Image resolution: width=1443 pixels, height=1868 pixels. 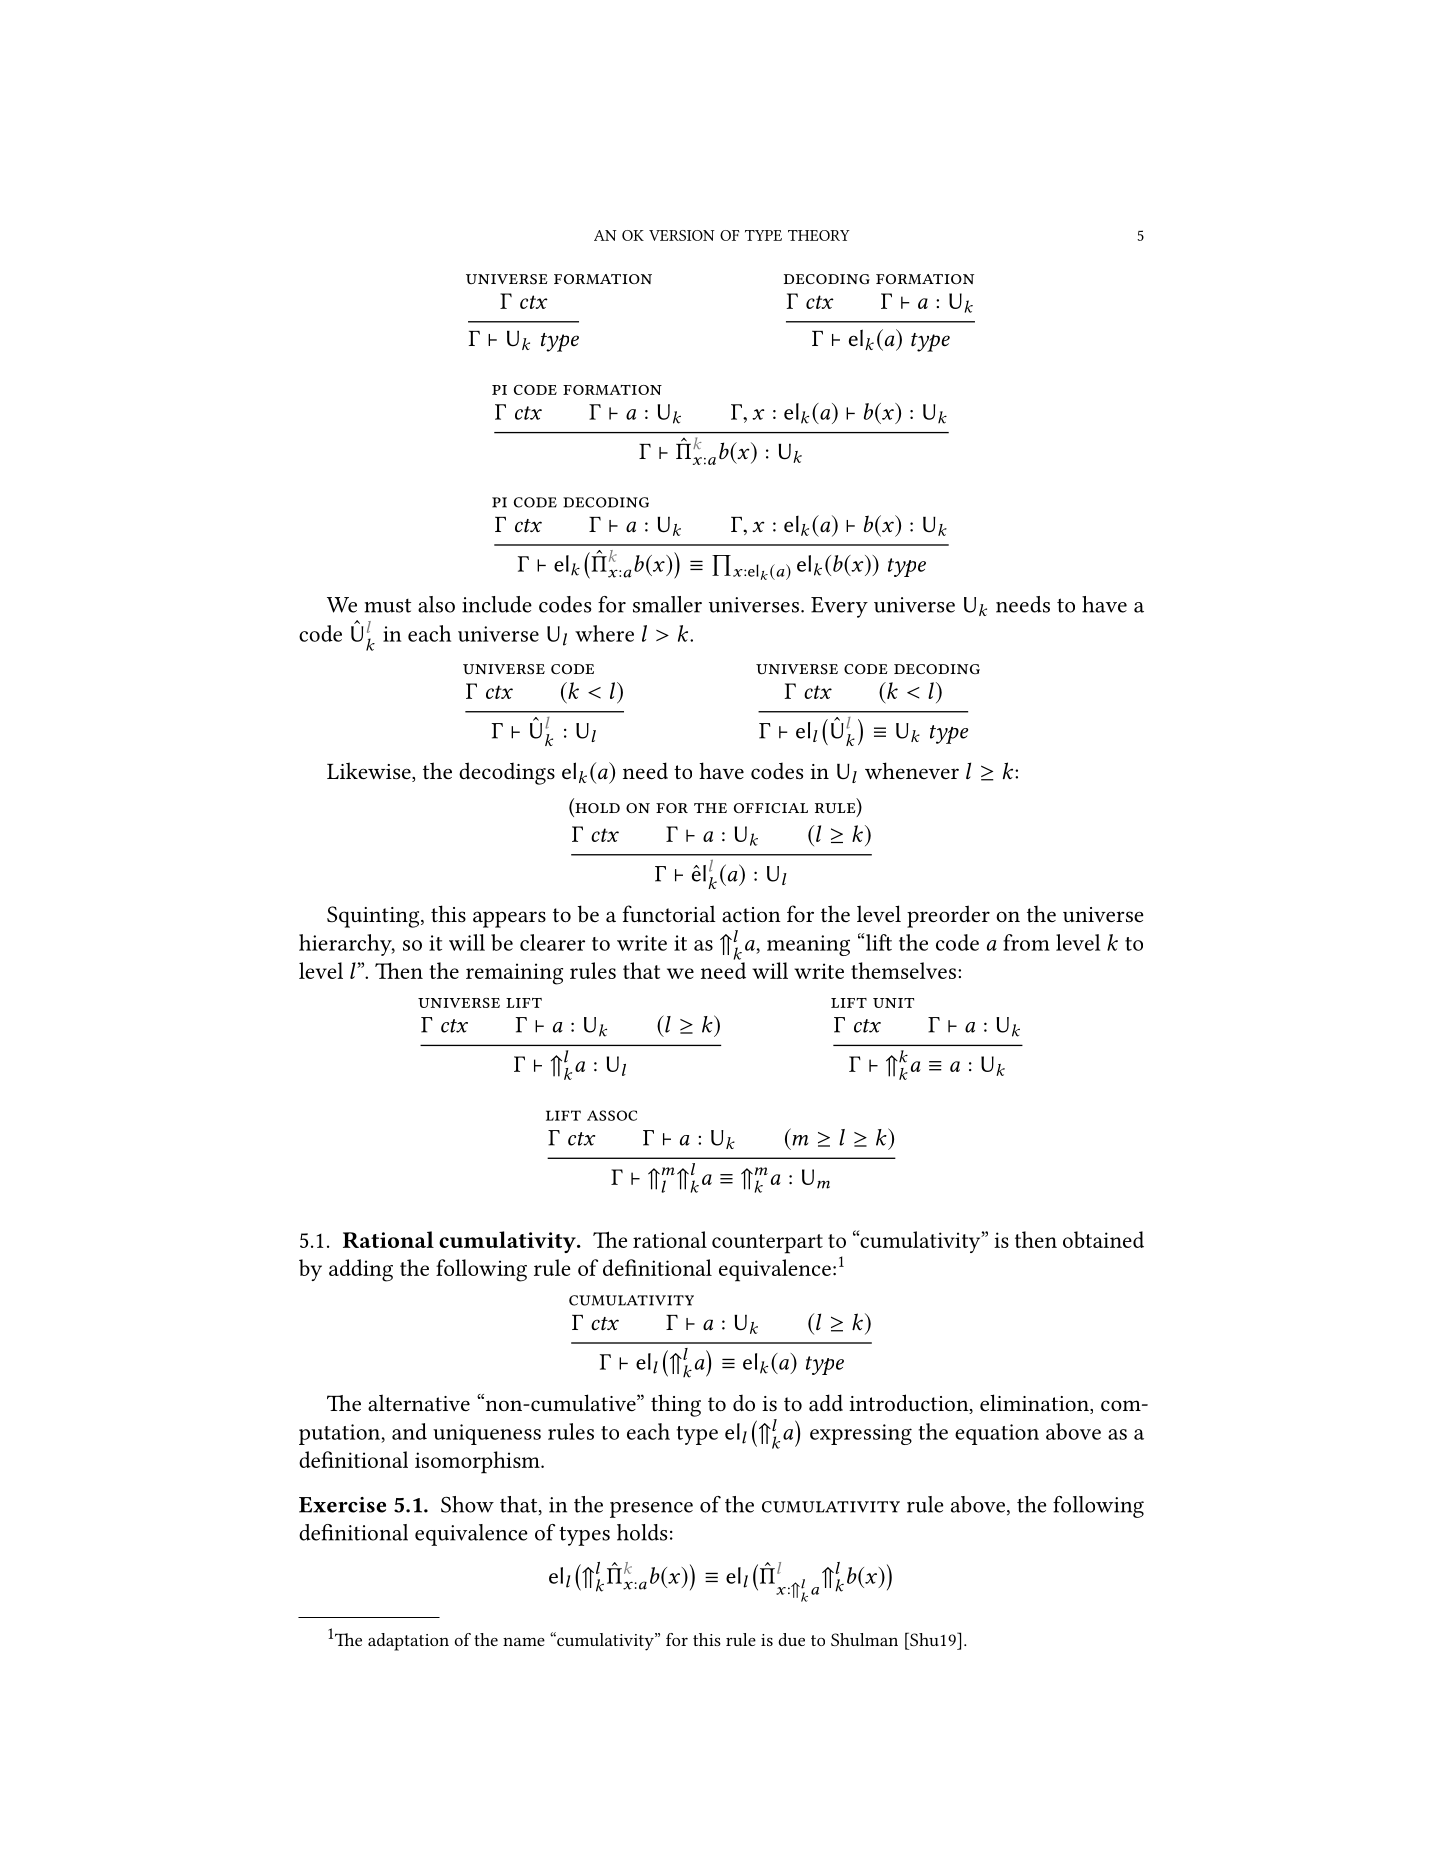 What do you see at coordinates (839, 607) in the screenshot?
I see `Every` at bounding box center [839, 607].
